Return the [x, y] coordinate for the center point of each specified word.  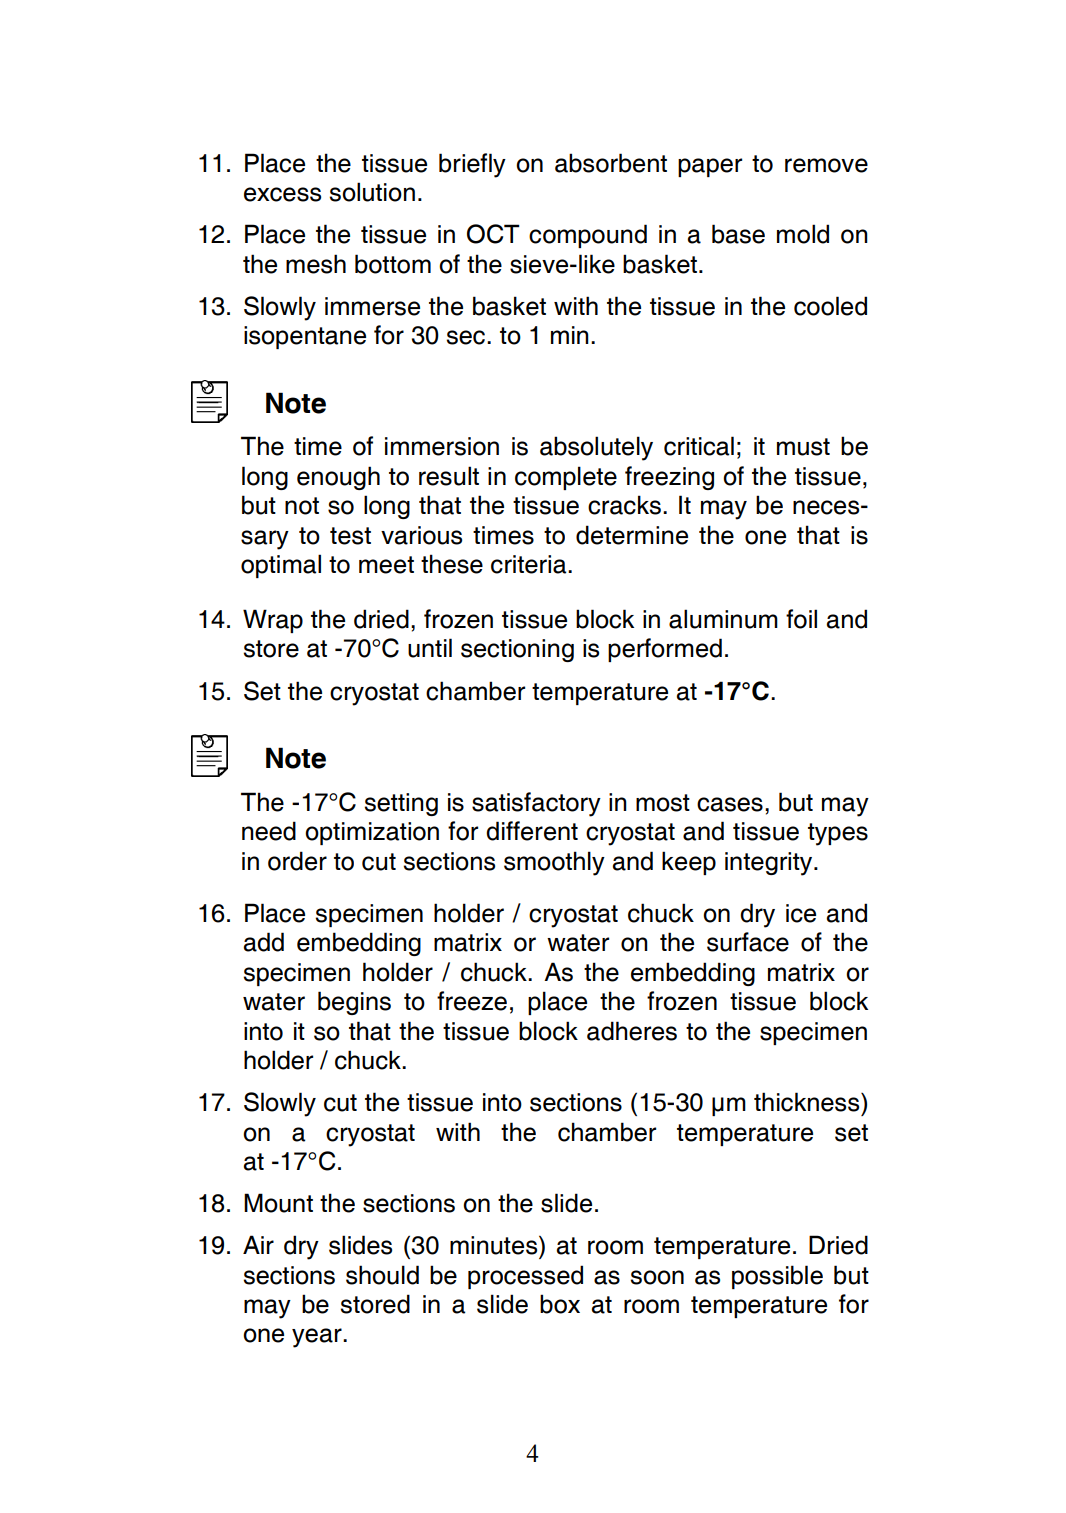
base [738, 234]
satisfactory [536, 804]
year [318, 1338]
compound [588, 236]
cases [730, 804]
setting [401, 804]
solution [372, 192]
